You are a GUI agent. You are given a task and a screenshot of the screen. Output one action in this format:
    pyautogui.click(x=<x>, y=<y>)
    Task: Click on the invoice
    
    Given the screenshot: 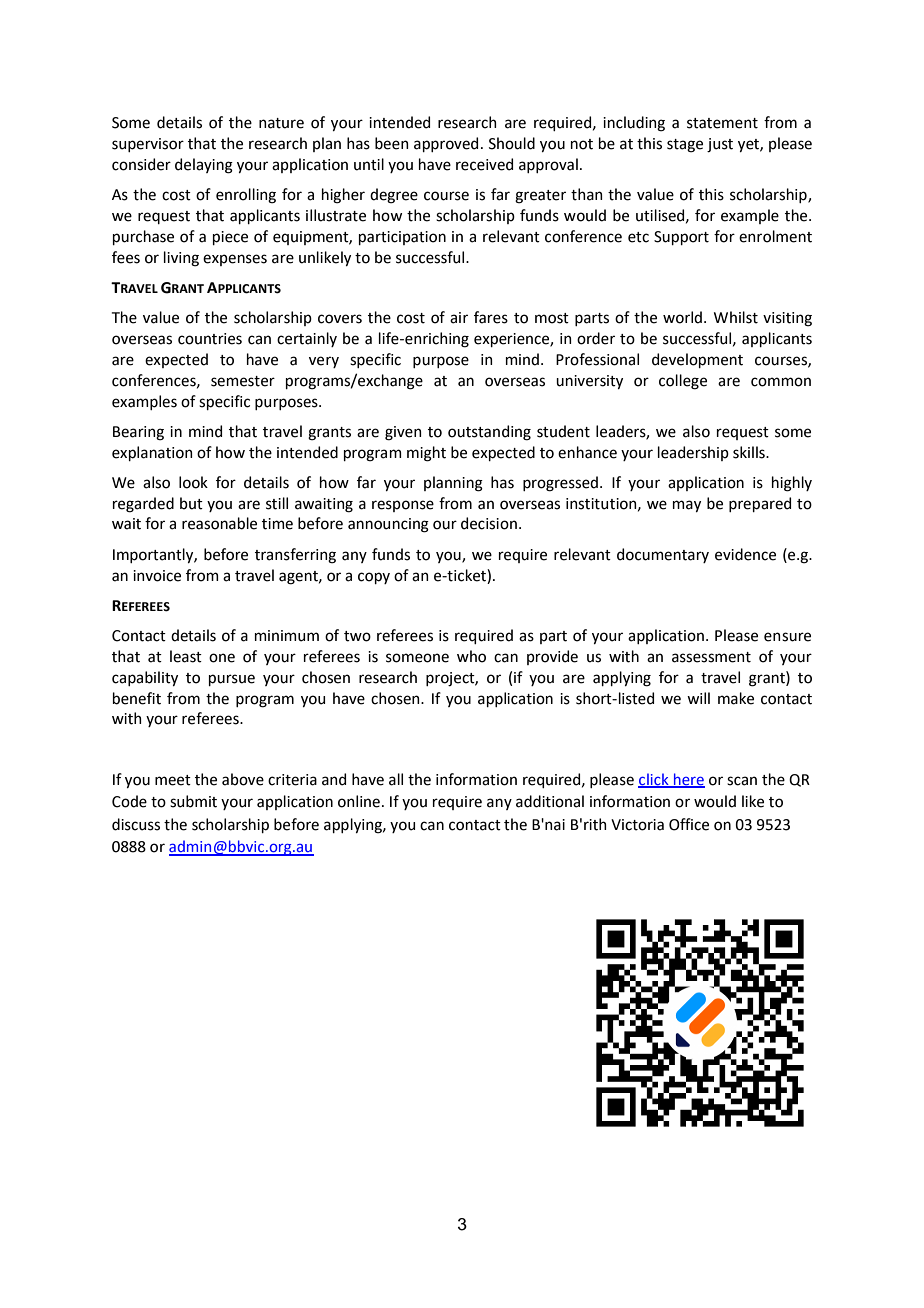 What is the action you would take?
    pyautogui.click(x=157, y=576)
